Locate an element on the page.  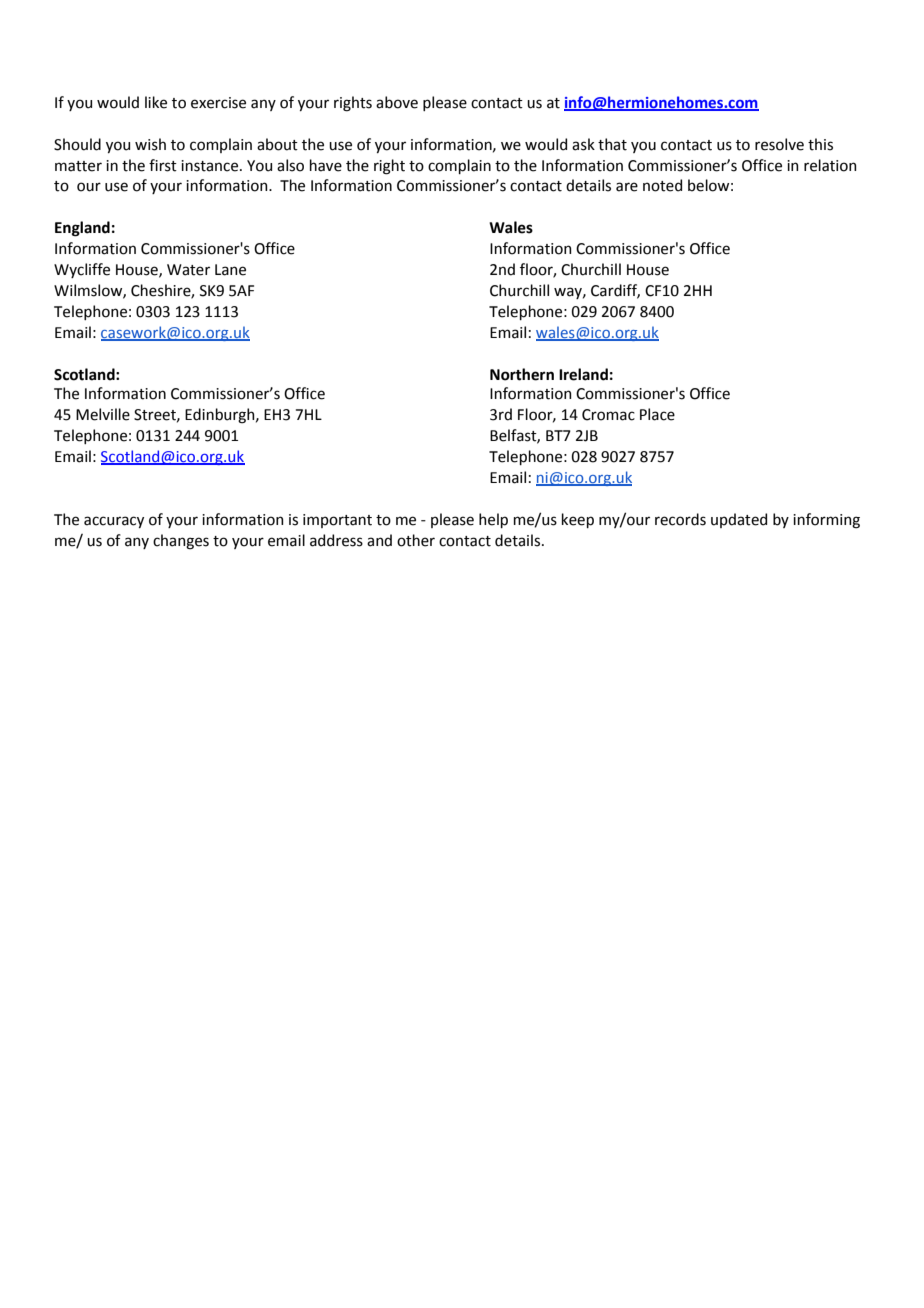
help is located at coordinates (493, 520).
